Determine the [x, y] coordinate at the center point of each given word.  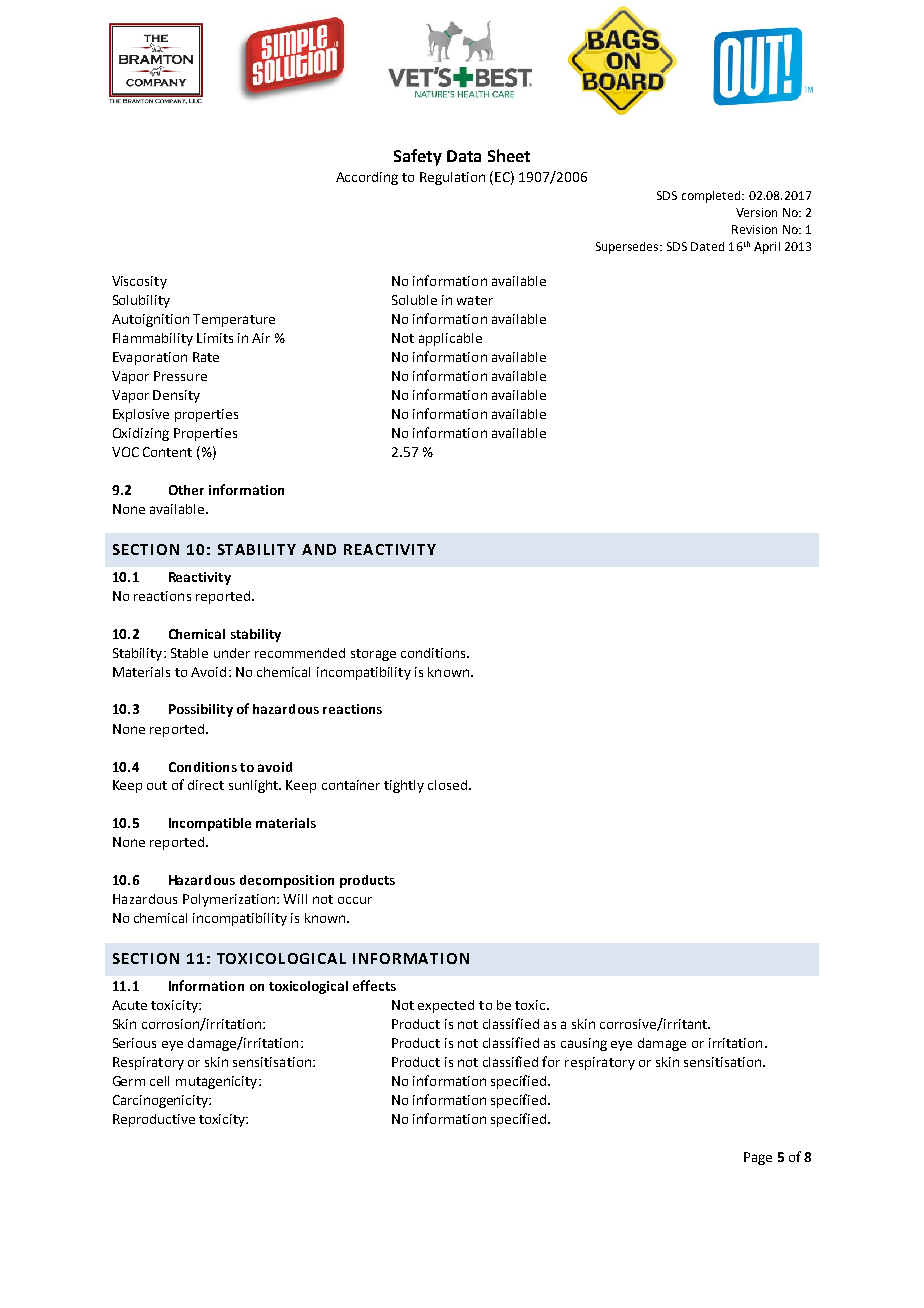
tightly [404, 786]
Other [186, 490]
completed [712, 197]
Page [758, 1158]
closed [449, 785]
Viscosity [139, 282]
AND [319, 549]
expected [446, 1006]
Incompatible [210, 824]
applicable [450, 339]
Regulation [452, 178]
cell [159, 1081]
